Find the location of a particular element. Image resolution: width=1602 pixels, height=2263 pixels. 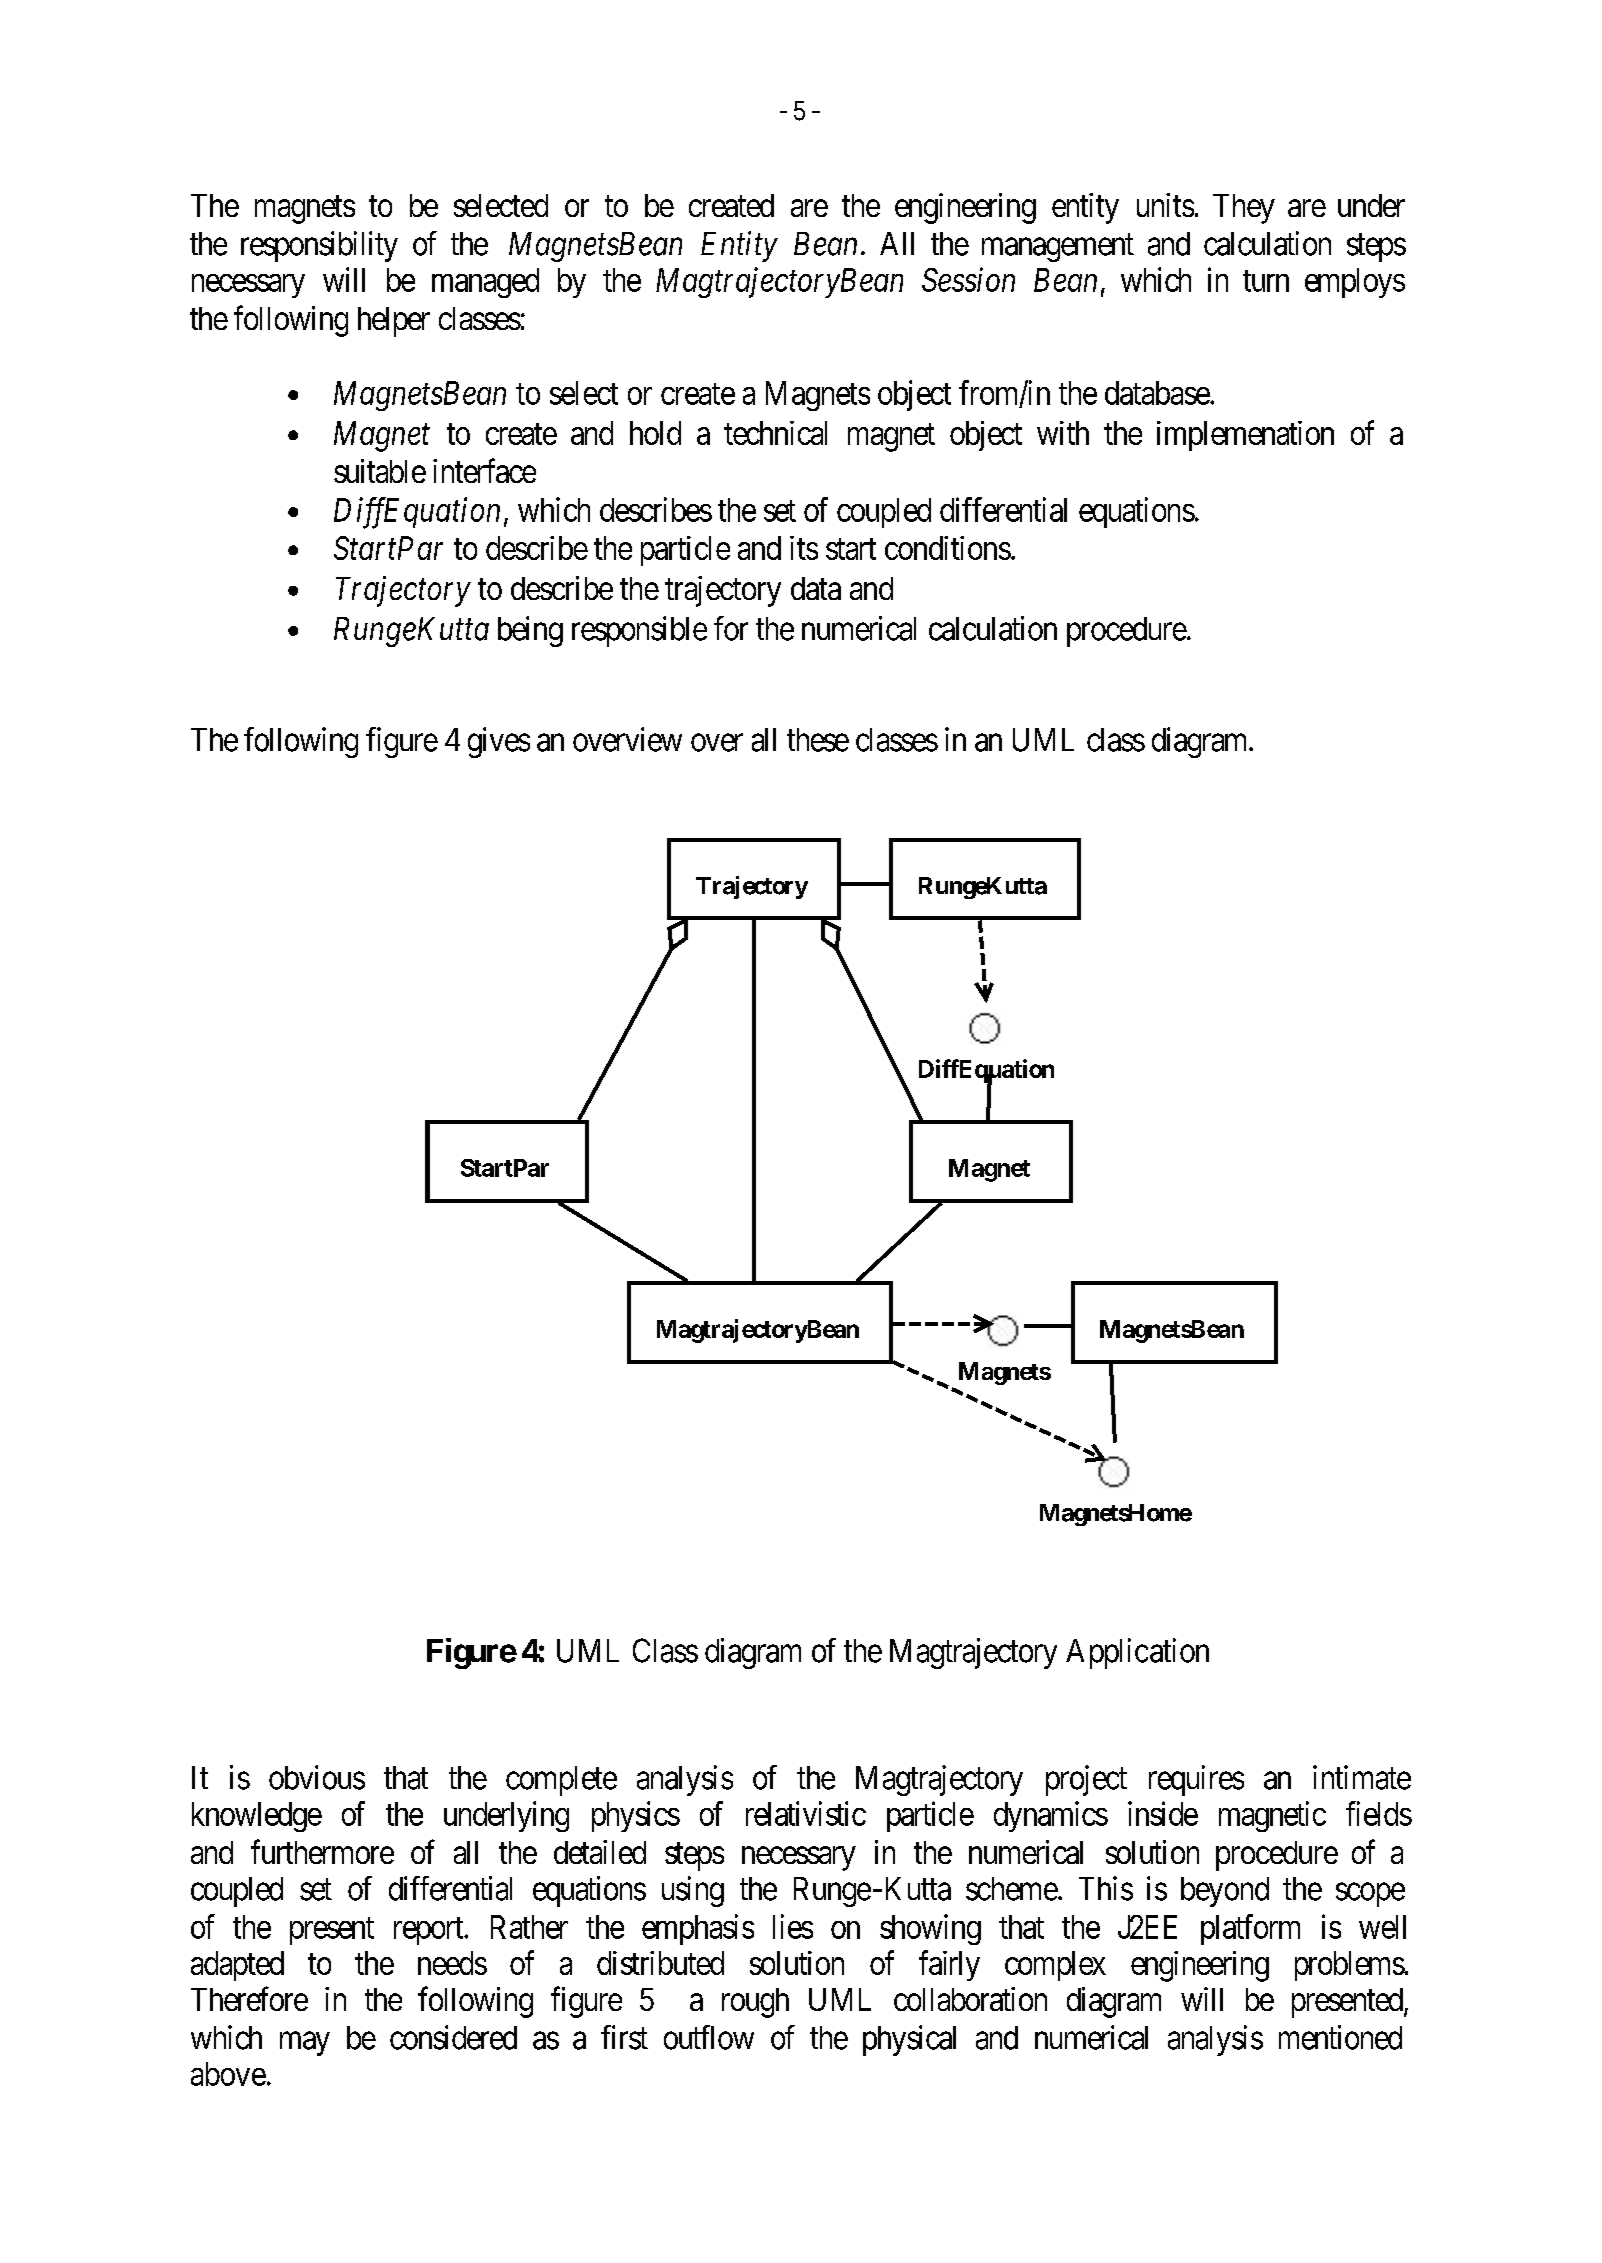

responsibility is located at coordinates (319, 246).
